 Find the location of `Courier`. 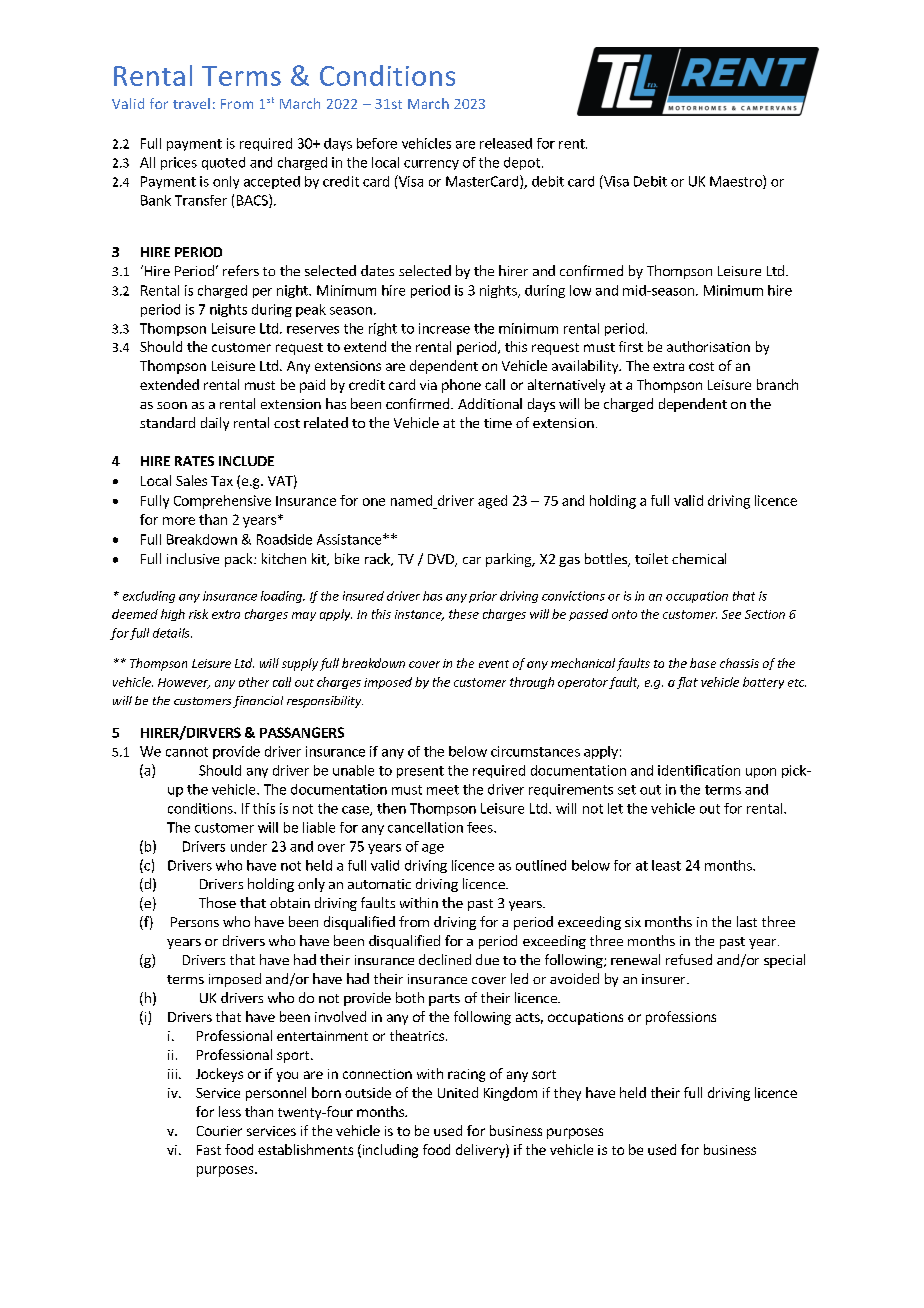

Courier is located at coordinates (219, 1131).
